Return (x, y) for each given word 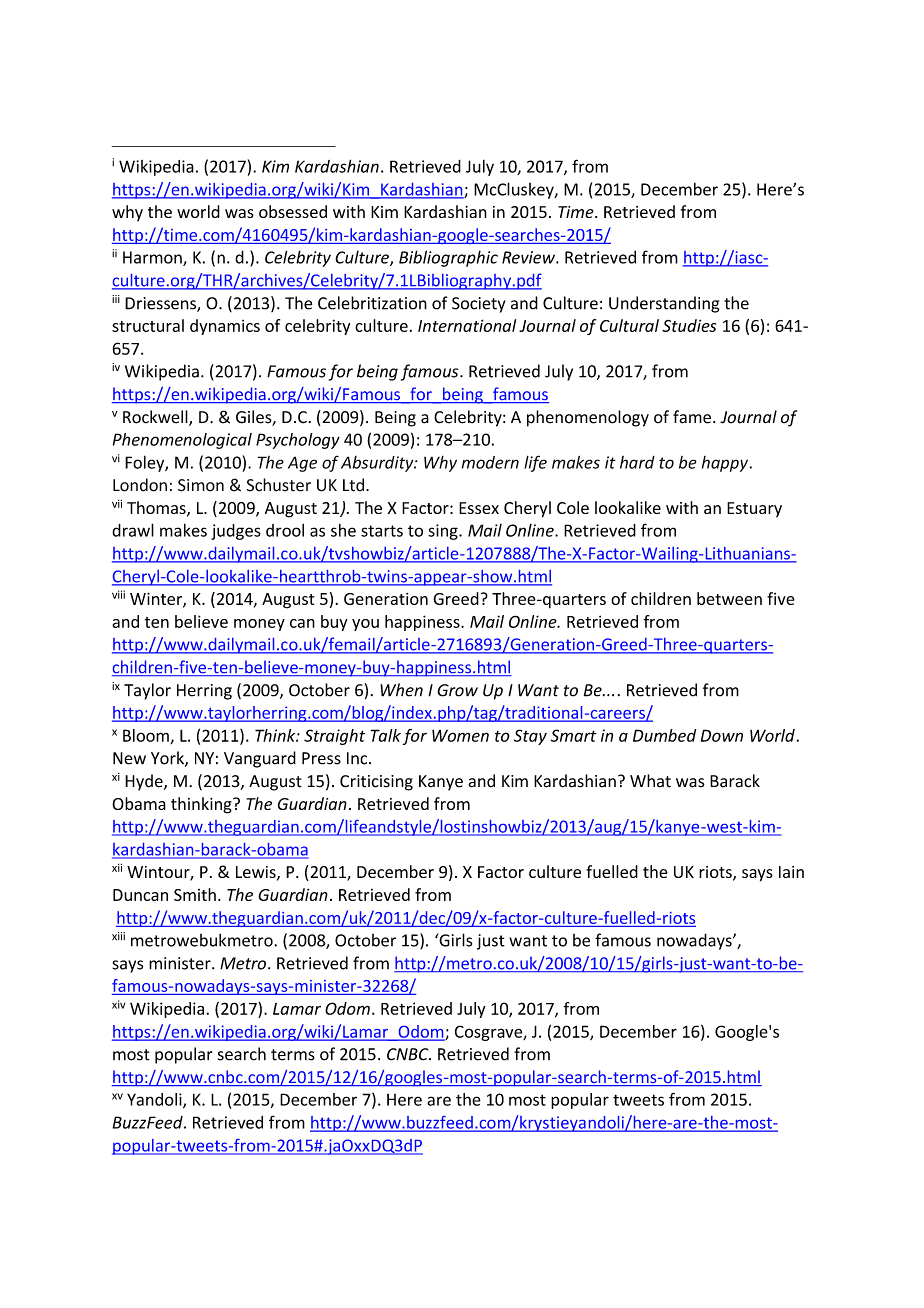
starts (382, 531)
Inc (358, 758)
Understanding (664, 304)
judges (236, 532)
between (729, 598)
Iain (791, 872)
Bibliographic (448, 258)
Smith (195, 894)
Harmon (153, 258)
